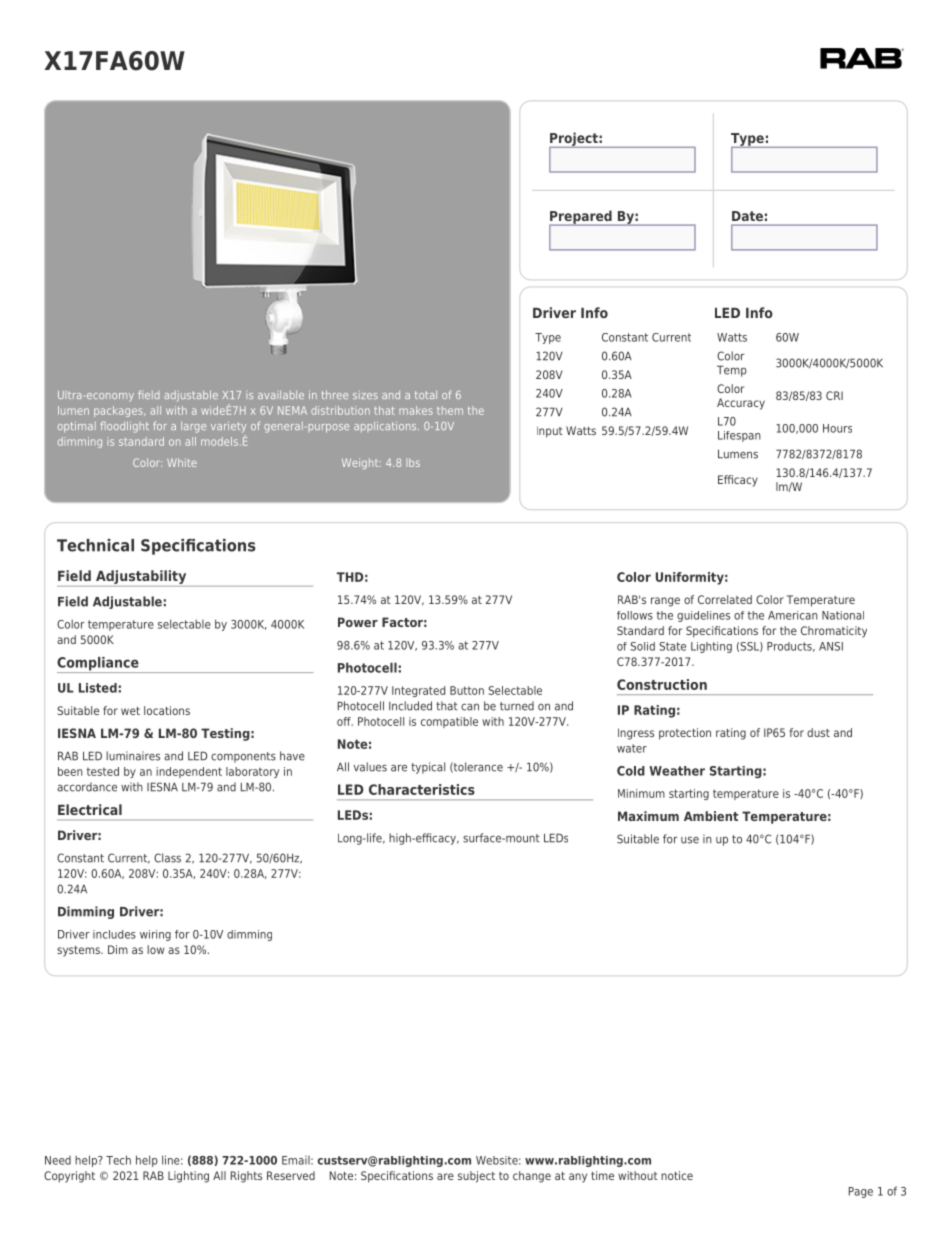 Image resolution: width=952 pixels, height=1233 pixels. Describe the element at coordinates (119, 411) in the page. I see `packages` at that location.
